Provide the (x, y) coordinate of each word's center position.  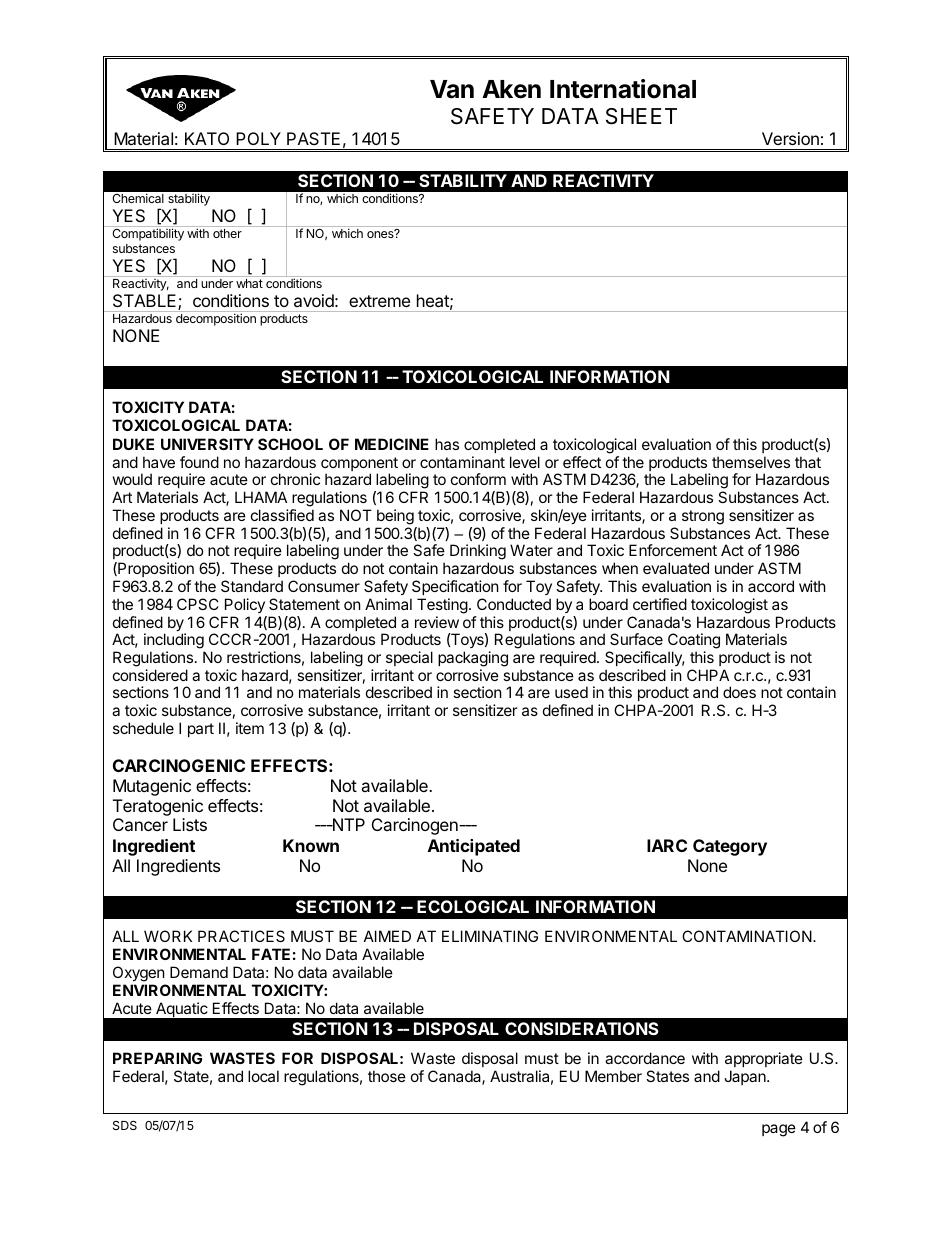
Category (730, 847)
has (447, 444)
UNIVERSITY (207, 444)
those (387, 1076)
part (201, 730)
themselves (751, 462)
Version (790, 138)
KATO (207, 138)
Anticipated (474, 847)
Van (452, 89)
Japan (746, 1077)
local (263, 1076)
